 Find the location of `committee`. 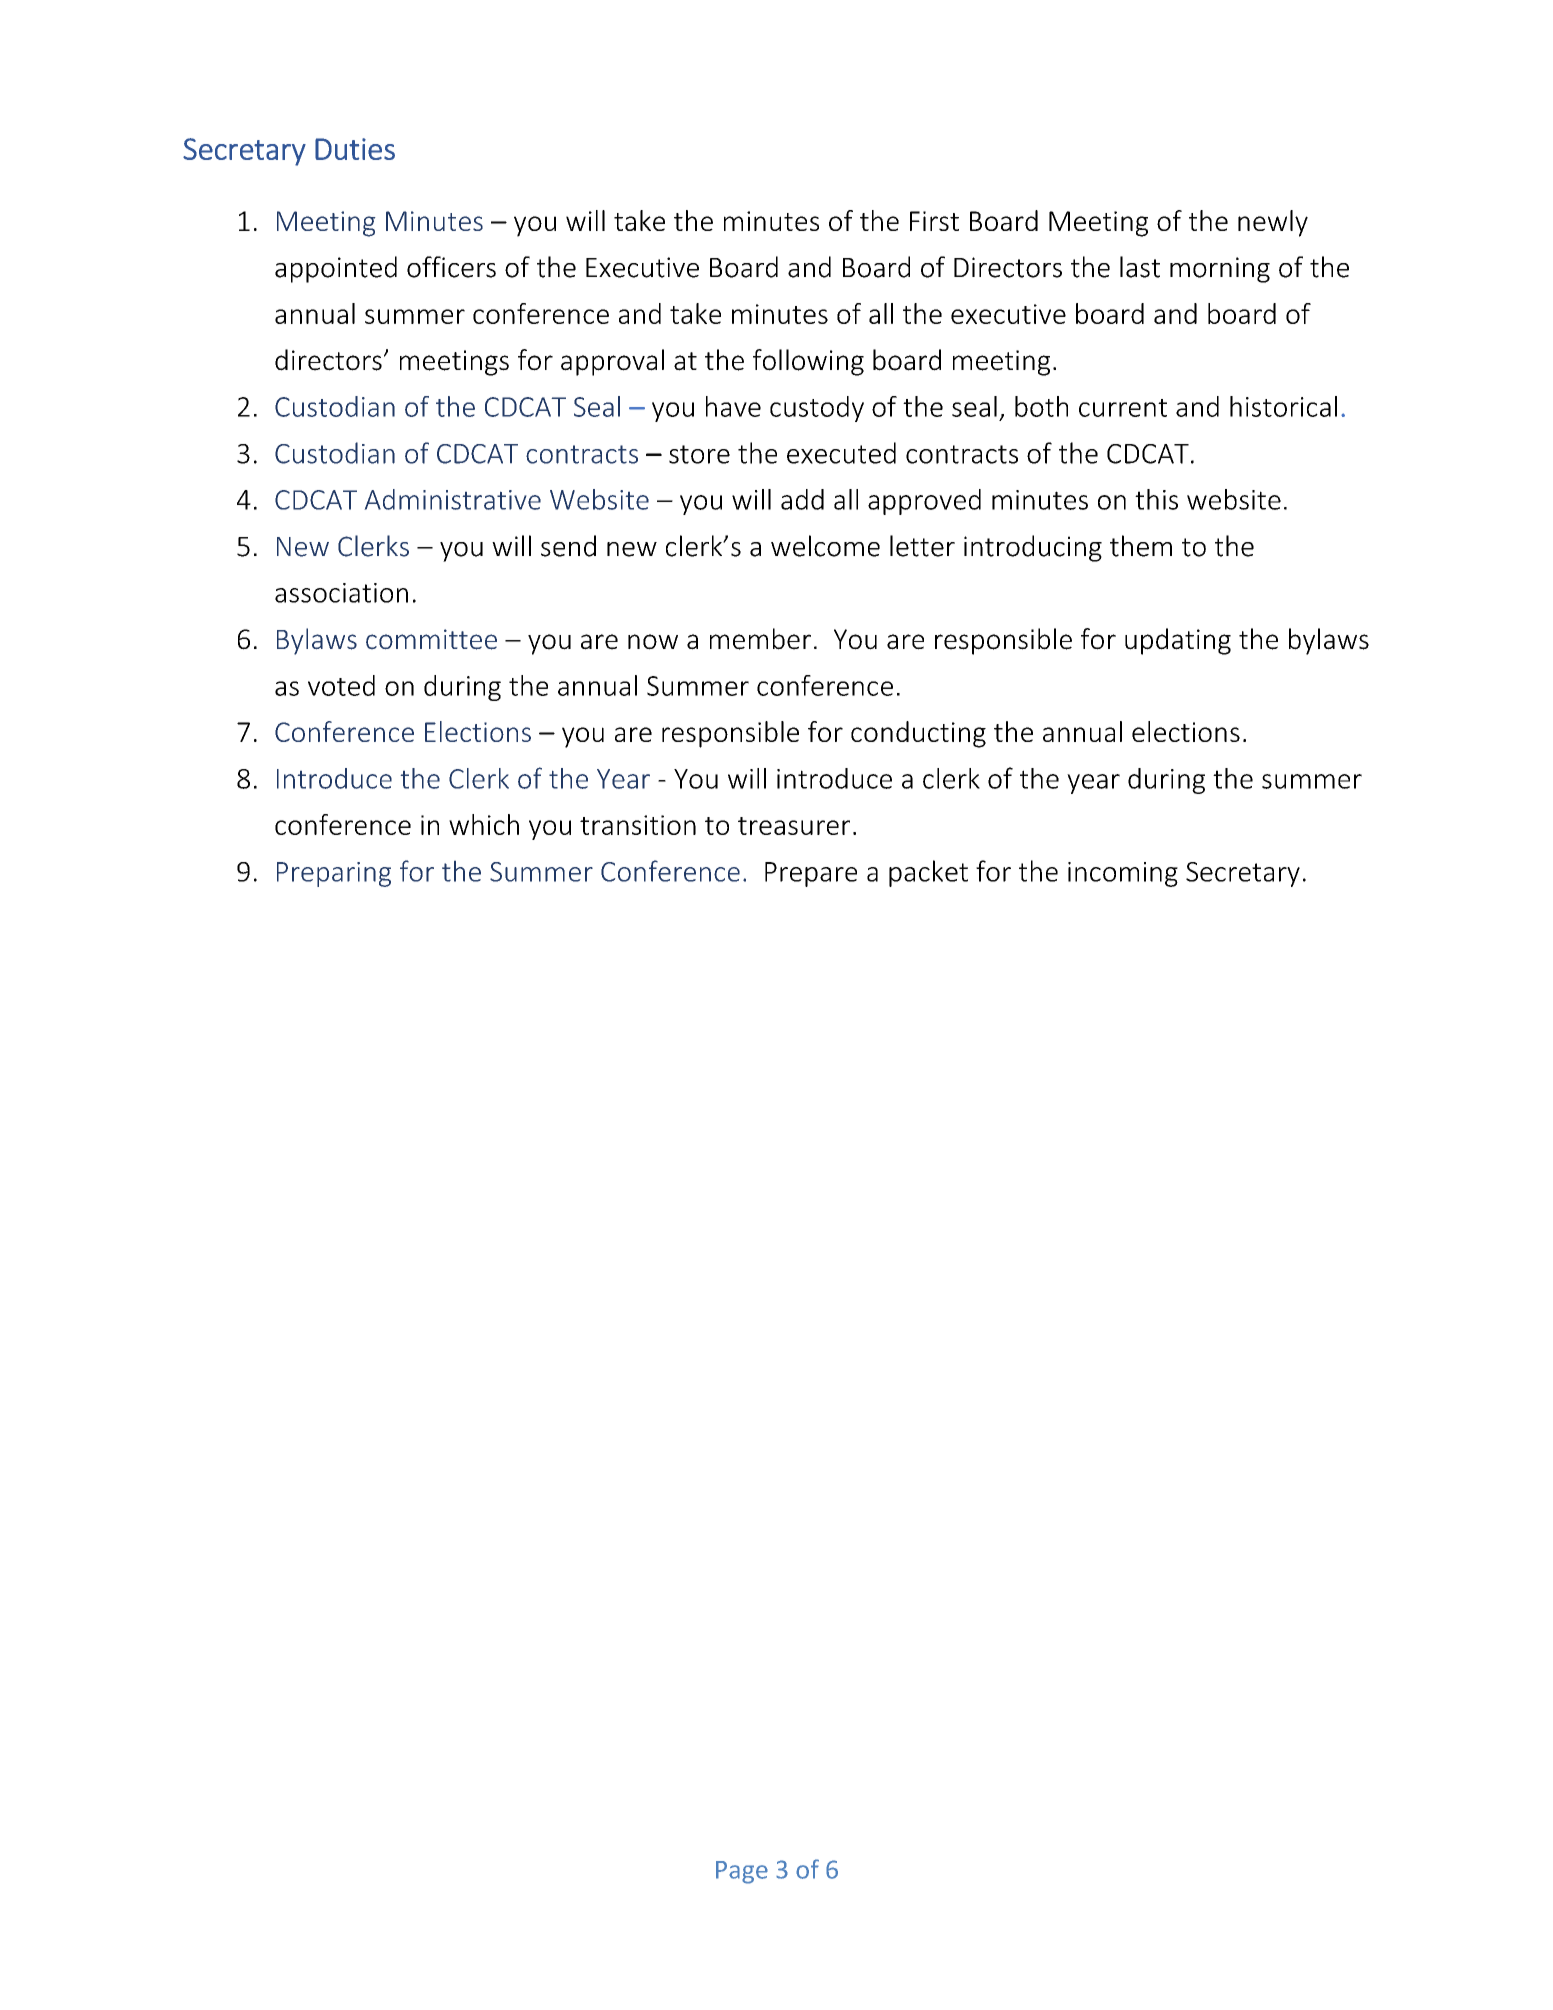

committee is located at coordinates (431, 639).
